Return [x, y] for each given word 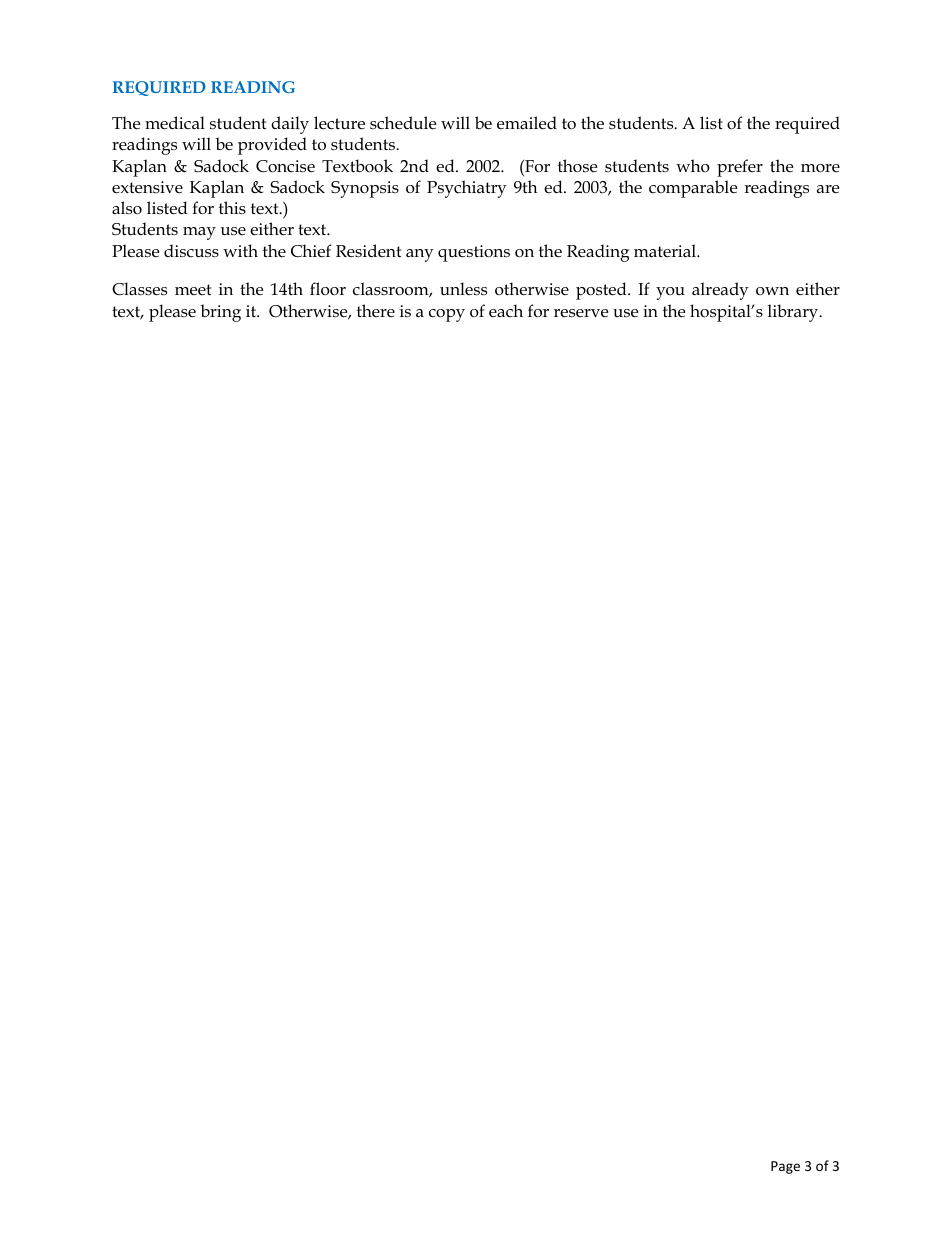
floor [328, 288]
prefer [740, 168]
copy [447, 315]
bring [220, 313]
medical [175, 122]
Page [785, 1167]
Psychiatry [467, 189]
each [506, 310]
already [720, 291]
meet [193, 290]
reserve [581, 313]
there [376, 310]
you [670, 293]
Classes [139, 289]
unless [463, 289]
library [794, 313]
